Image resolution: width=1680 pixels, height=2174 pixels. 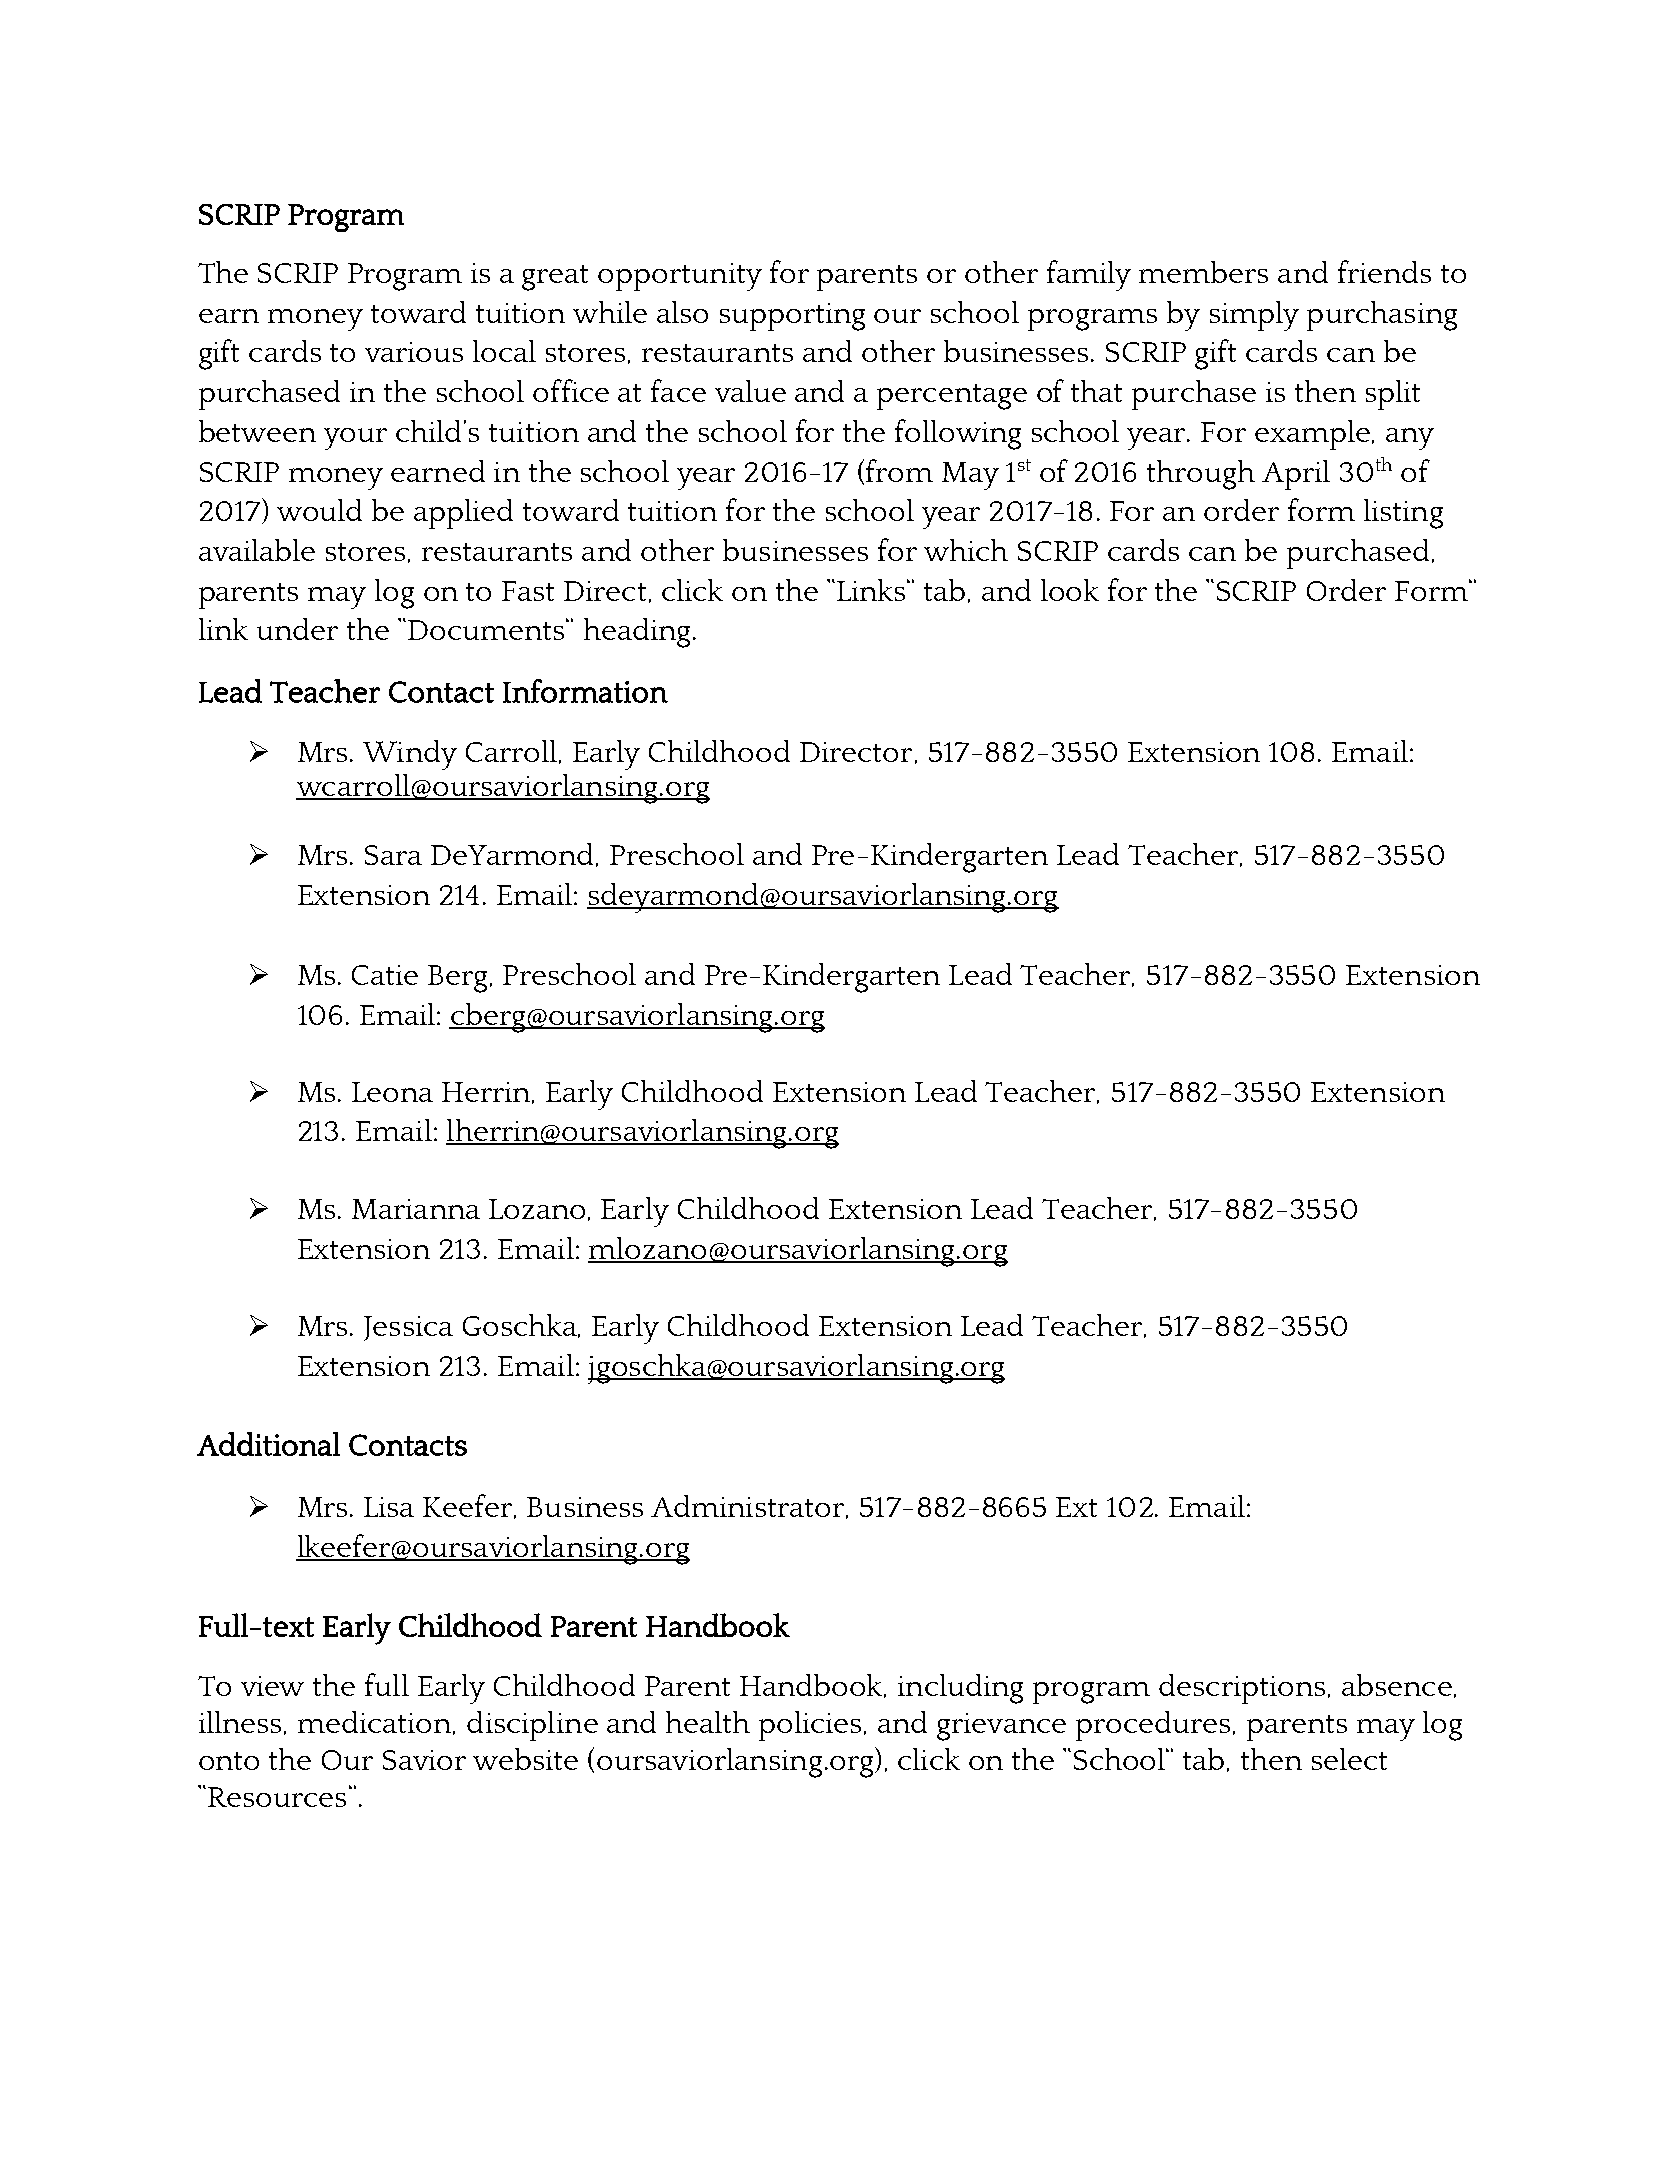 I want to click on supporting, so click(x=792, y=317).
